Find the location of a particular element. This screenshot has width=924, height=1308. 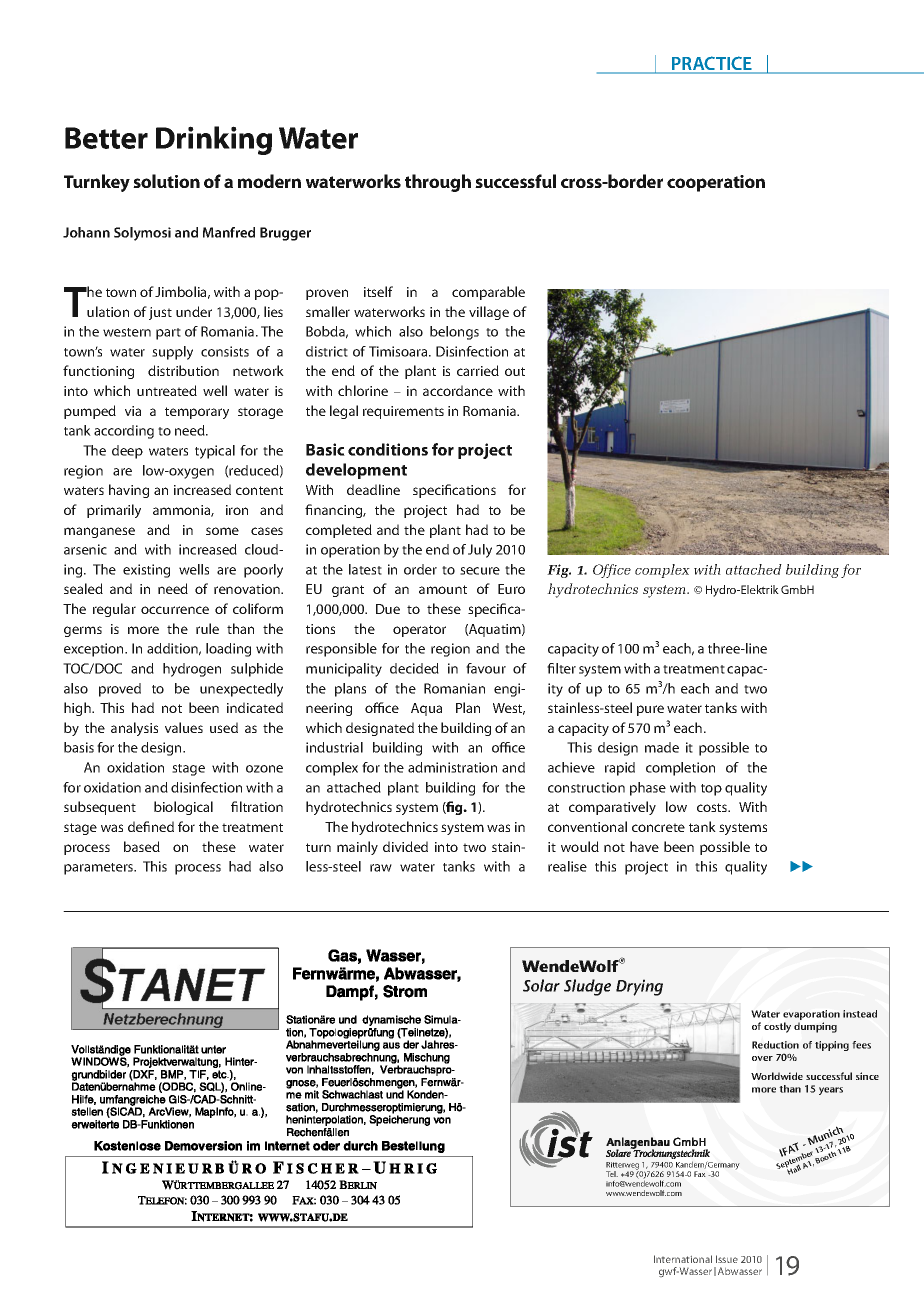

comparable is located at coordinates (488, 293).
